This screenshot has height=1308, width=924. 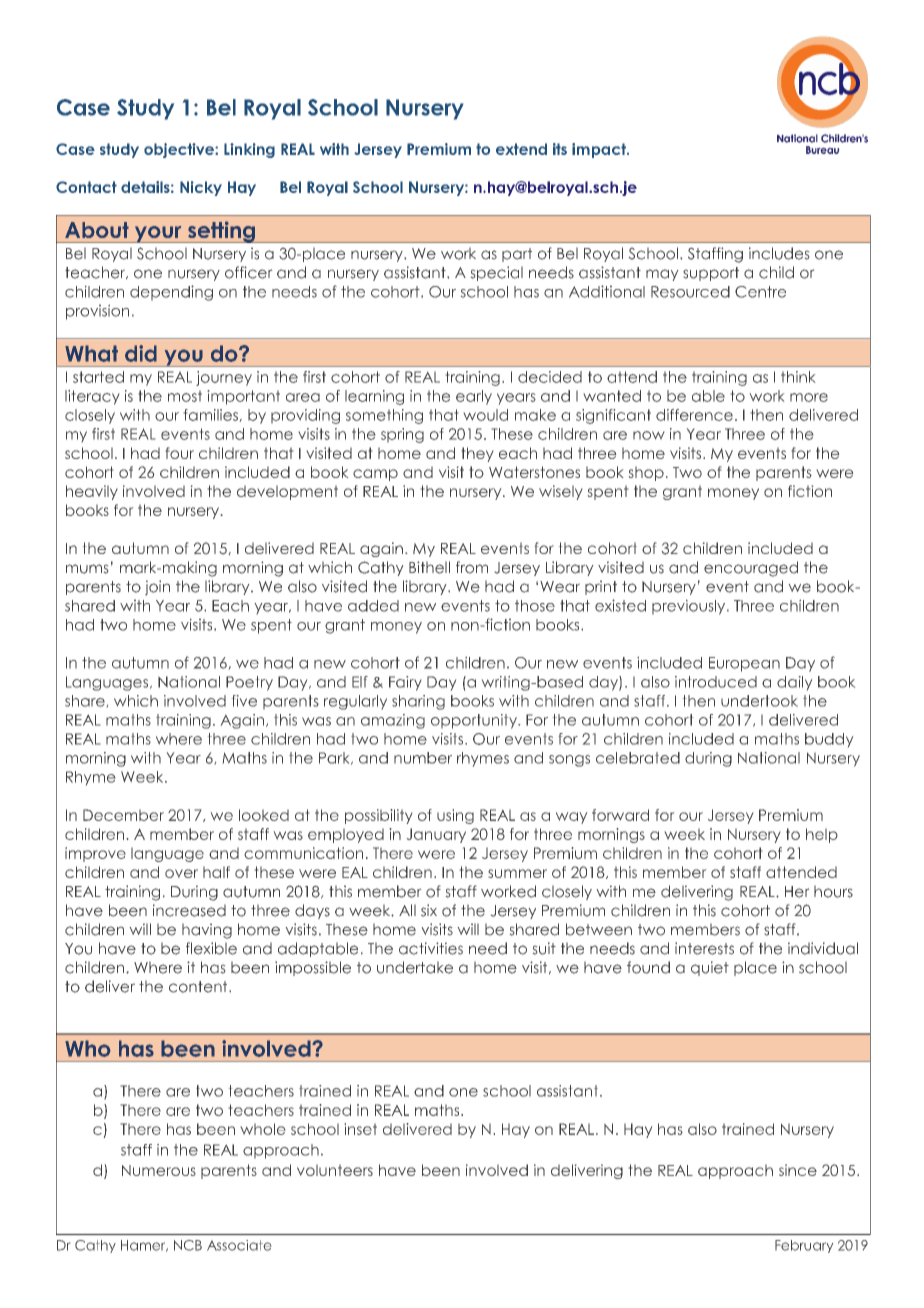 I want to click on December, so click(x=123, y=815).
